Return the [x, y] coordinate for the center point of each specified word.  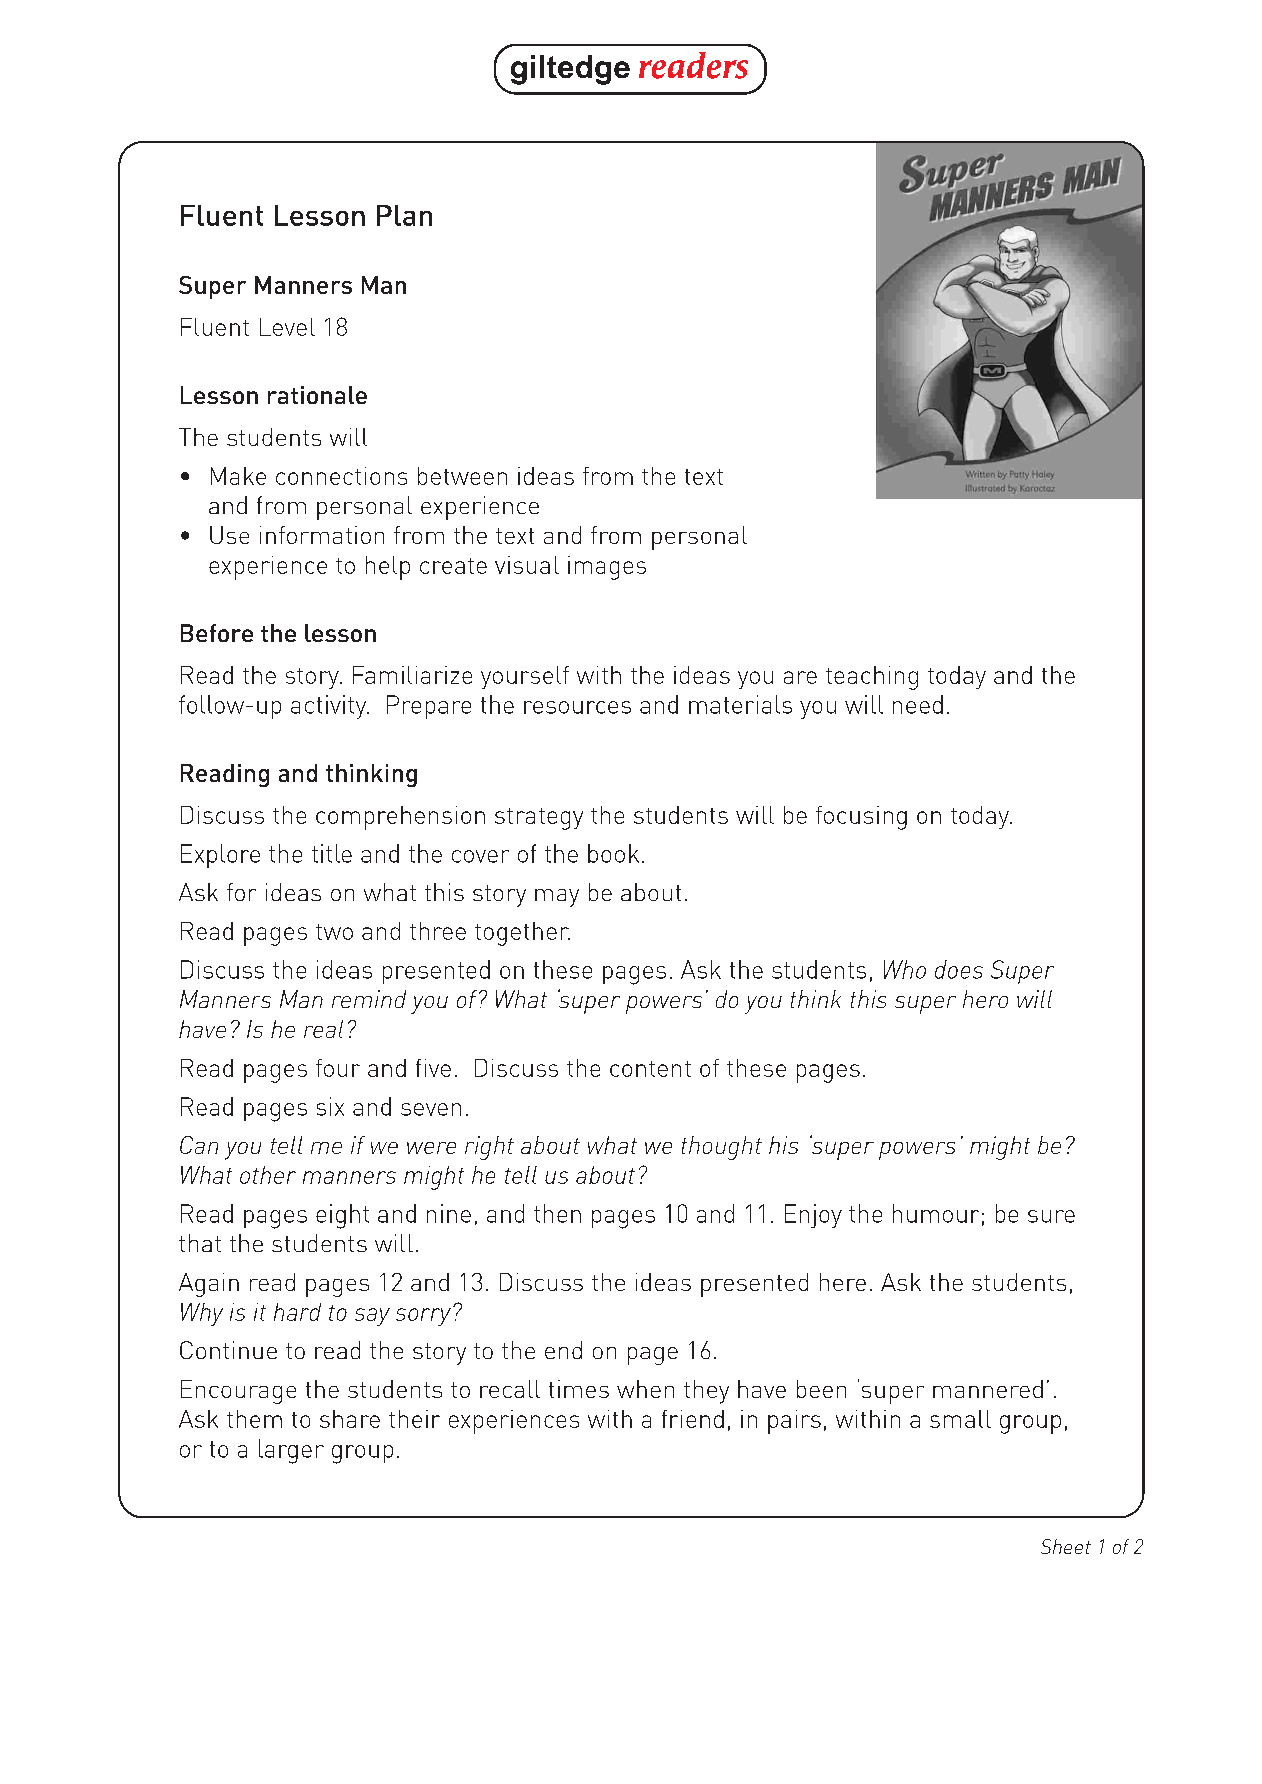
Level [287, 327]
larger [291, 1451]
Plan [404, 215]
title [332, 853]
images [607, 568]
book [613, 853]
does [959, 969]
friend [693, 1419]
